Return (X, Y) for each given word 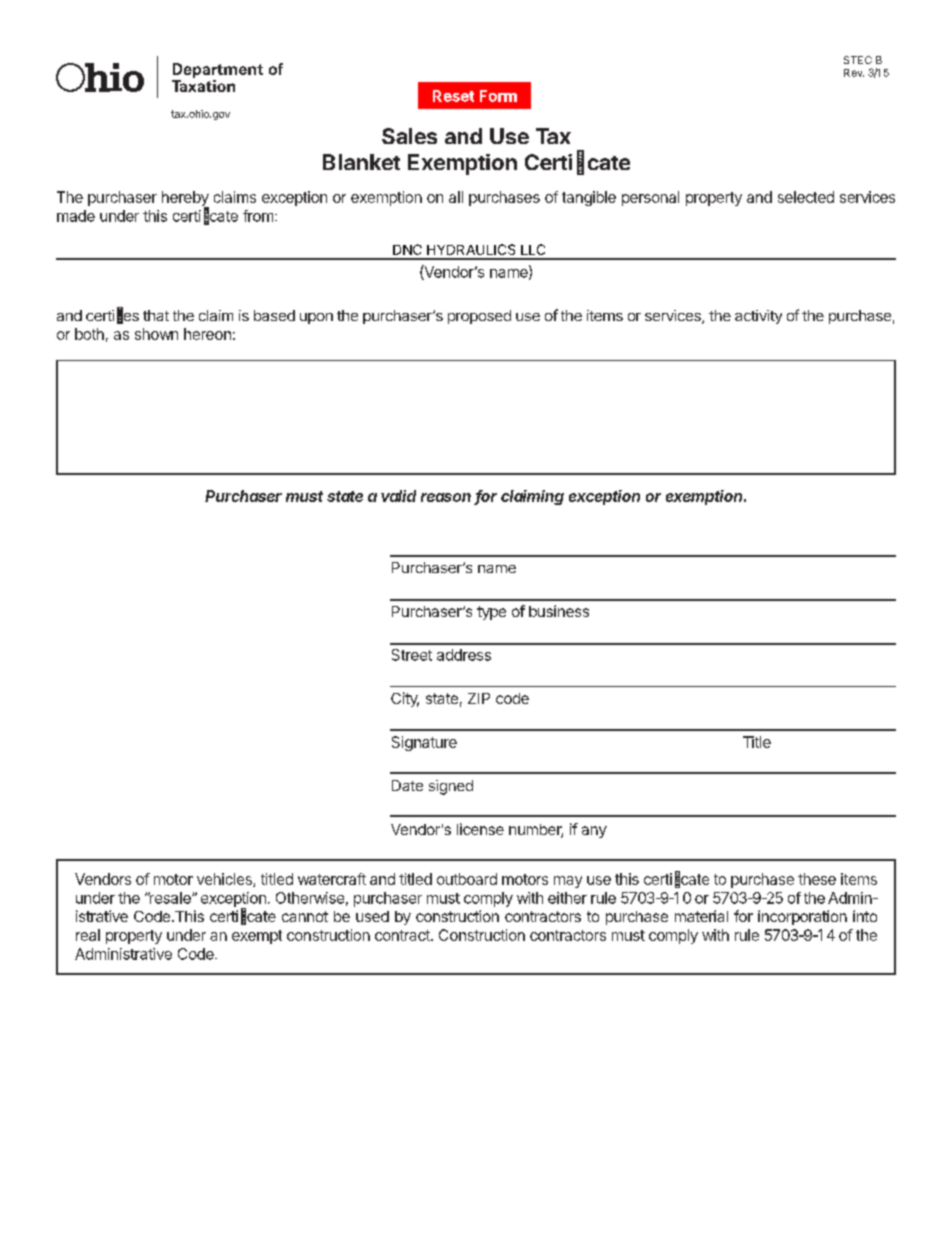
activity (758, 317)
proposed (479, 317)
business (559, 611)
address (464, 655)
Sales (409, 136)
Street (412, 655)
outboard (467, 879)
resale (170, 898)
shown (156, 334)
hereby (185, 200)
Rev (854, 73)
